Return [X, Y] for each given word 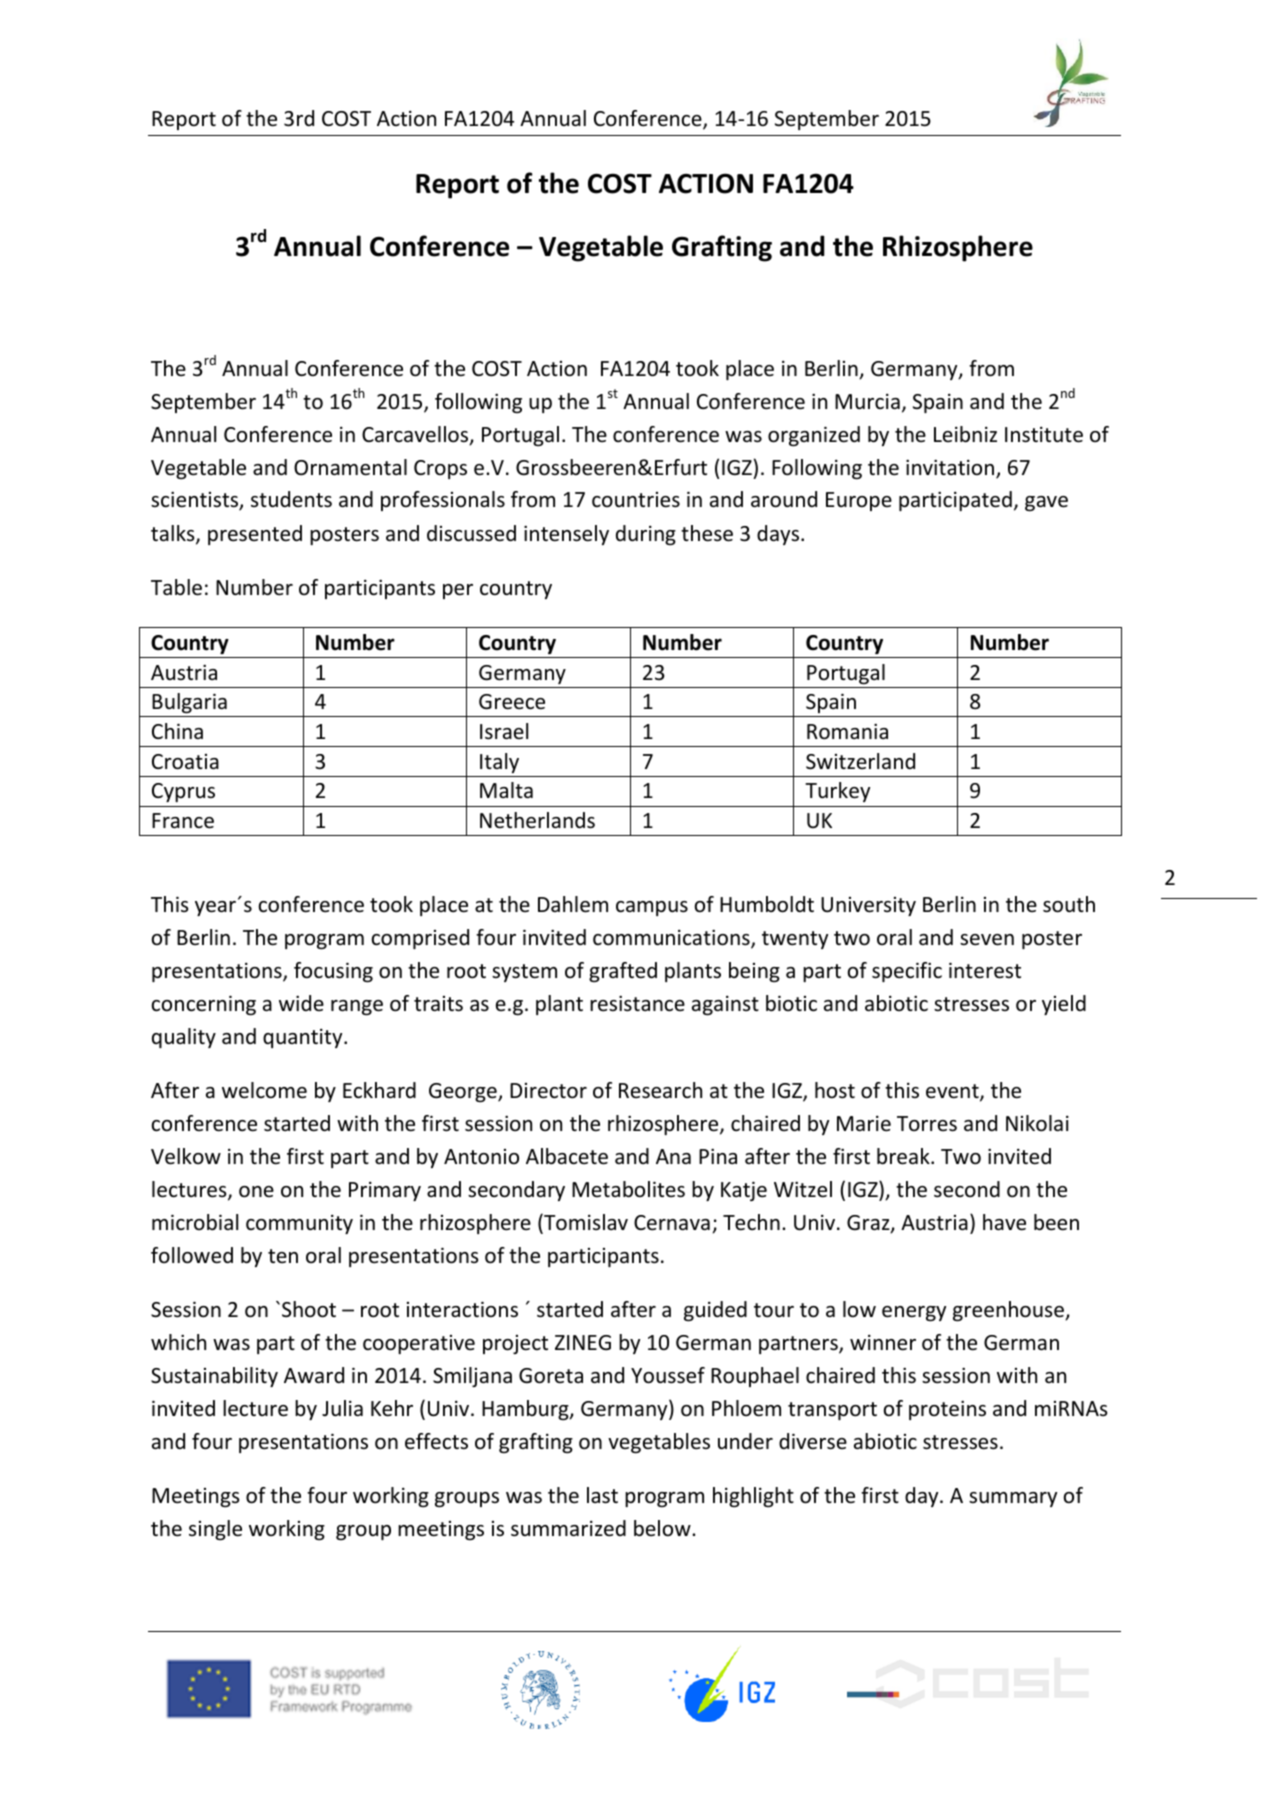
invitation [950, 467]
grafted [623, 972]
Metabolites [628, 1189]
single [215, 1530]
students [291, 499]
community [299, 1224]
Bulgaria [189, 703]
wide [301, 1003]
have [1004, 1222]
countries [636, 500]
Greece [512, 702]
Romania [847, 731]
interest [985, 970]
